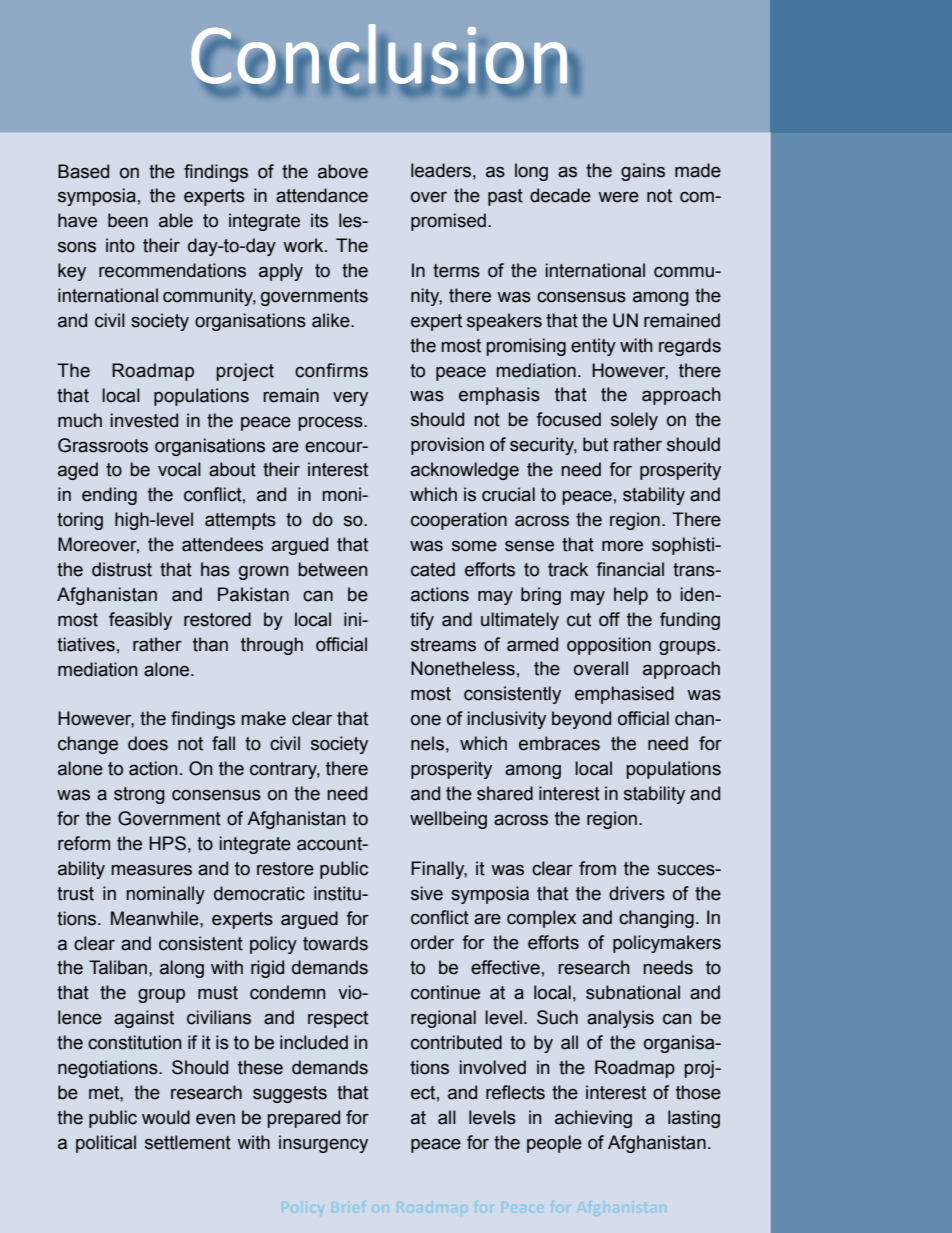  Describe the element at coordinates (559, 743) in the screenshot. I see `embraces` at that location.
